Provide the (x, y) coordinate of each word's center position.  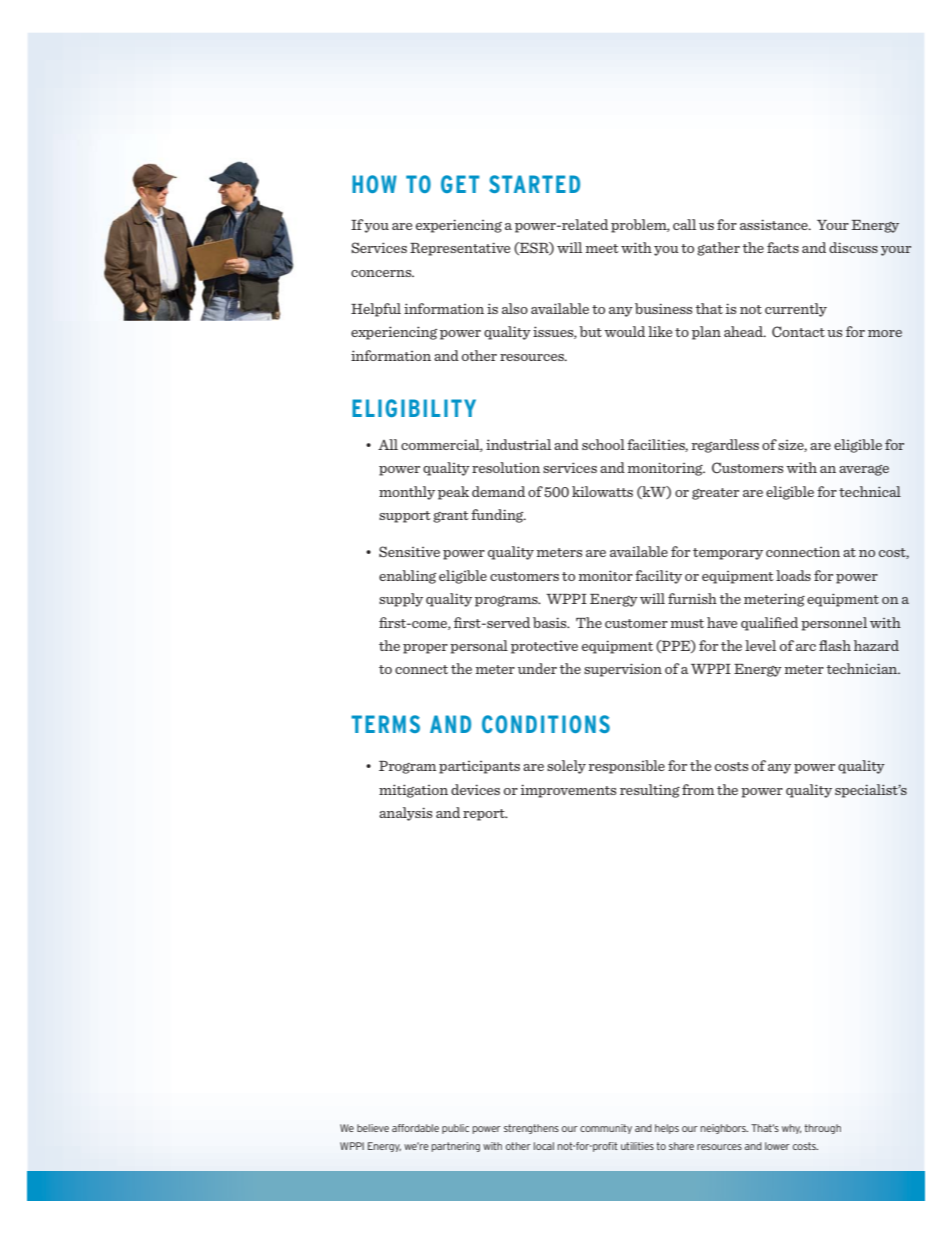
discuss (853, 247)
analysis (405, 814)
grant (451, 517)
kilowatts (602, 491)
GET (460, 184)
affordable (415, 1128)
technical (870, 491)
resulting (650, 791)
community (606, 1129)
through (822, 1129)
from (698, 789)
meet (602, 248)
